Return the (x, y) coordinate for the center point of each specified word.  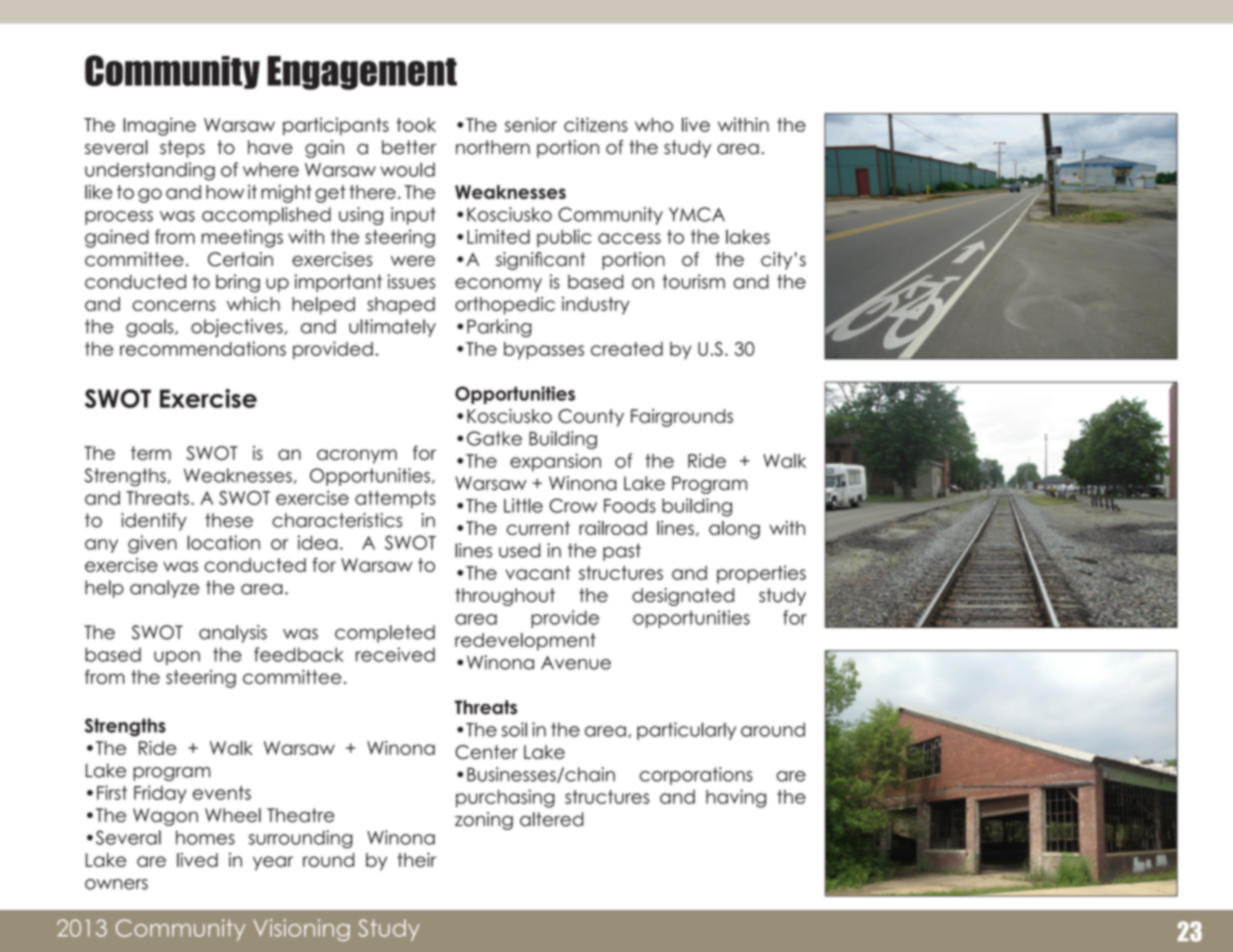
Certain (240, 259)
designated (683, 597)
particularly (686, 731)
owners (116, 884)
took (416, 125)
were (413, 261)
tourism (693, 281)
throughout (505, 597)
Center (486, 752)
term (151, 453)
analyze (164, 589)
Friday (160, 794)
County (591, 418)
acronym (357, 456)
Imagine (159, 126)
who (654, 125)
